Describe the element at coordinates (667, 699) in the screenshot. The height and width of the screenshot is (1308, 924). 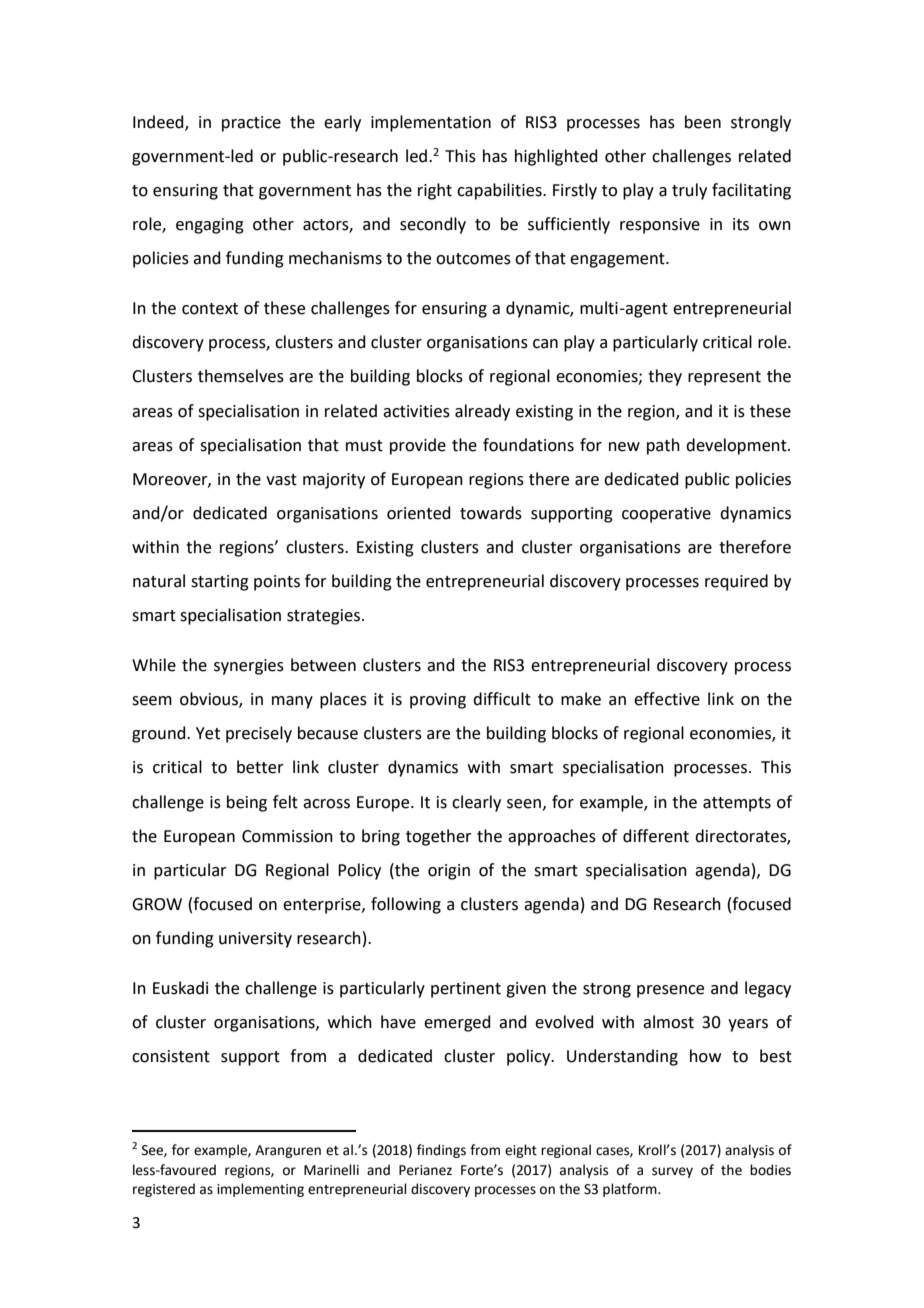
I see `effective` at that location.
